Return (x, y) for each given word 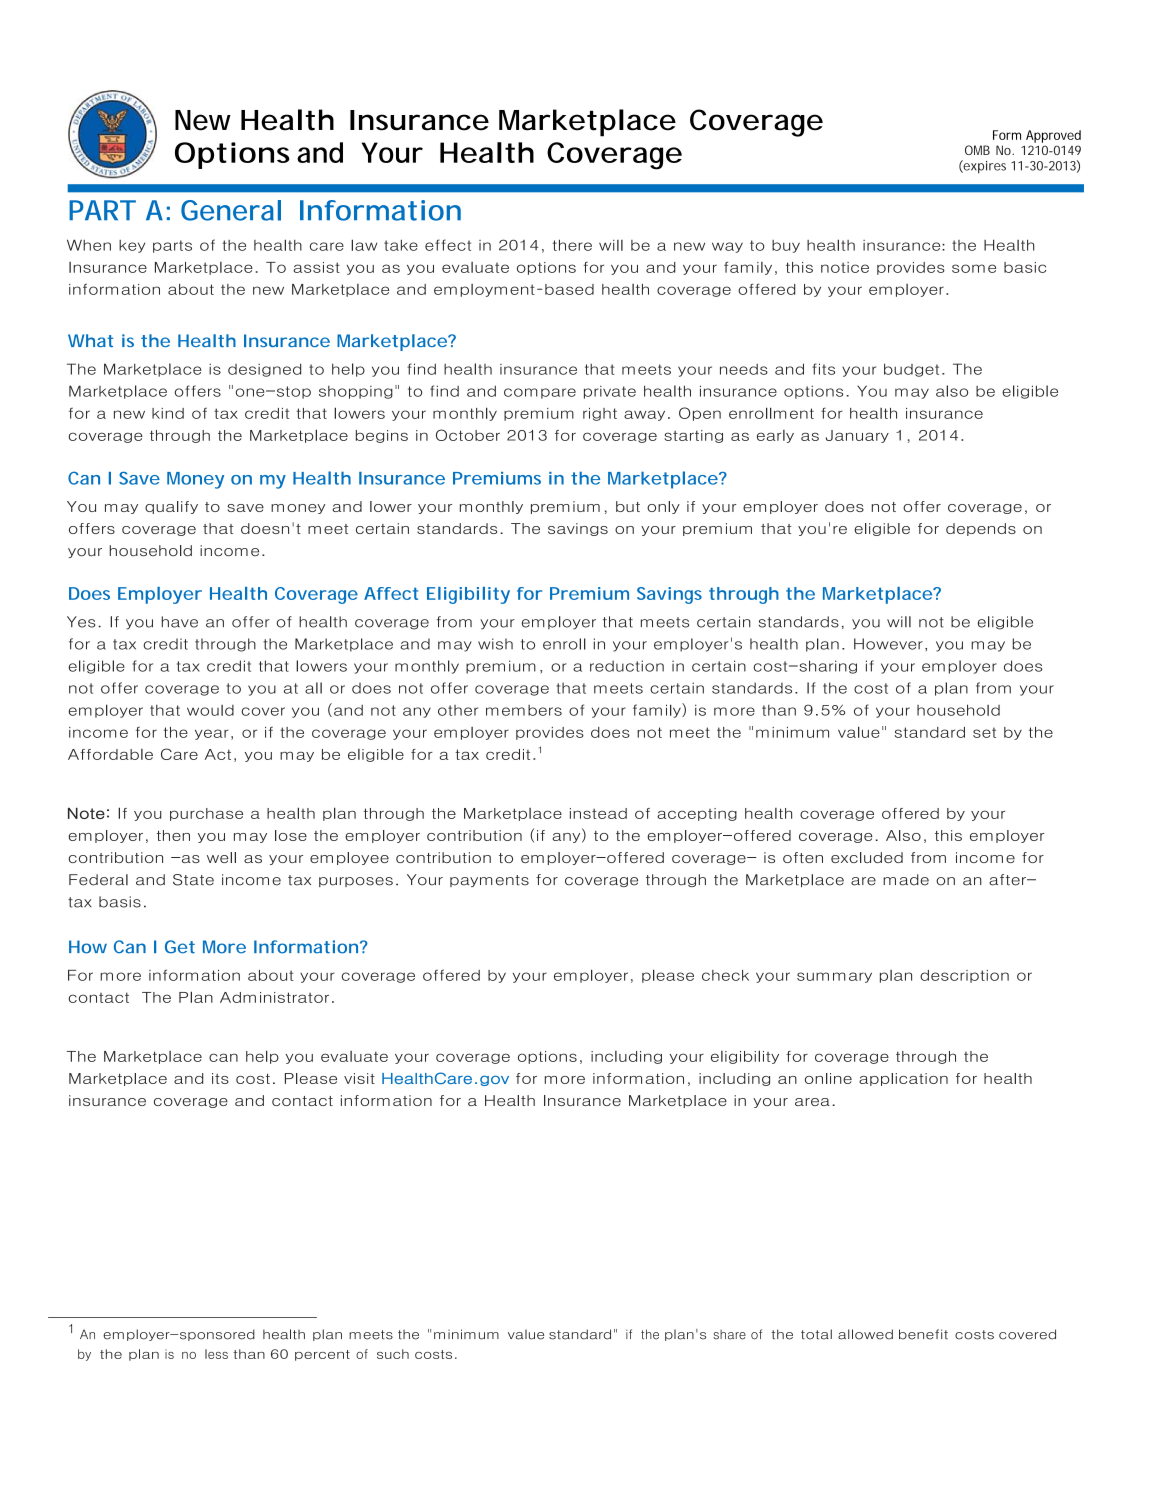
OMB (977, 150)
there (572, 245)
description (964, 976)
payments (489, 881)
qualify (171, 507)
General (231, 210)
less (216, 1354)
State (193, 880)
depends (981, 529)
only (663, 507)
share (729, 1335)
